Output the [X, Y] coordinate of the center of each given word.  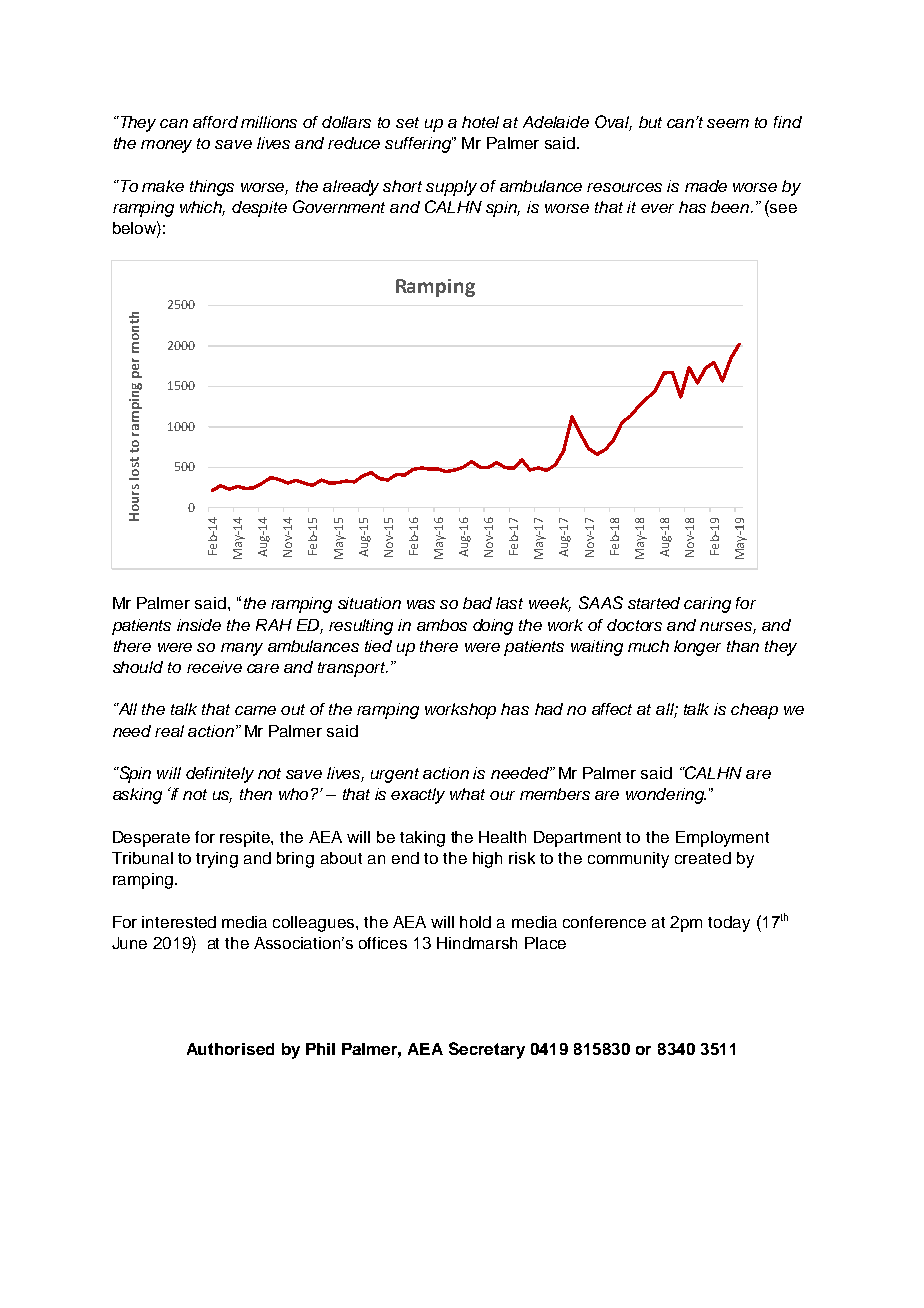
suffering [419, 145]
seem [728, 123]
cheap [754, 711]
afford [215, 122]
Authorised [230, 1049]
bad [477, 603]
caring [707, 605]
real [169, 731]
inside [199, 625]
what [467, 794]
